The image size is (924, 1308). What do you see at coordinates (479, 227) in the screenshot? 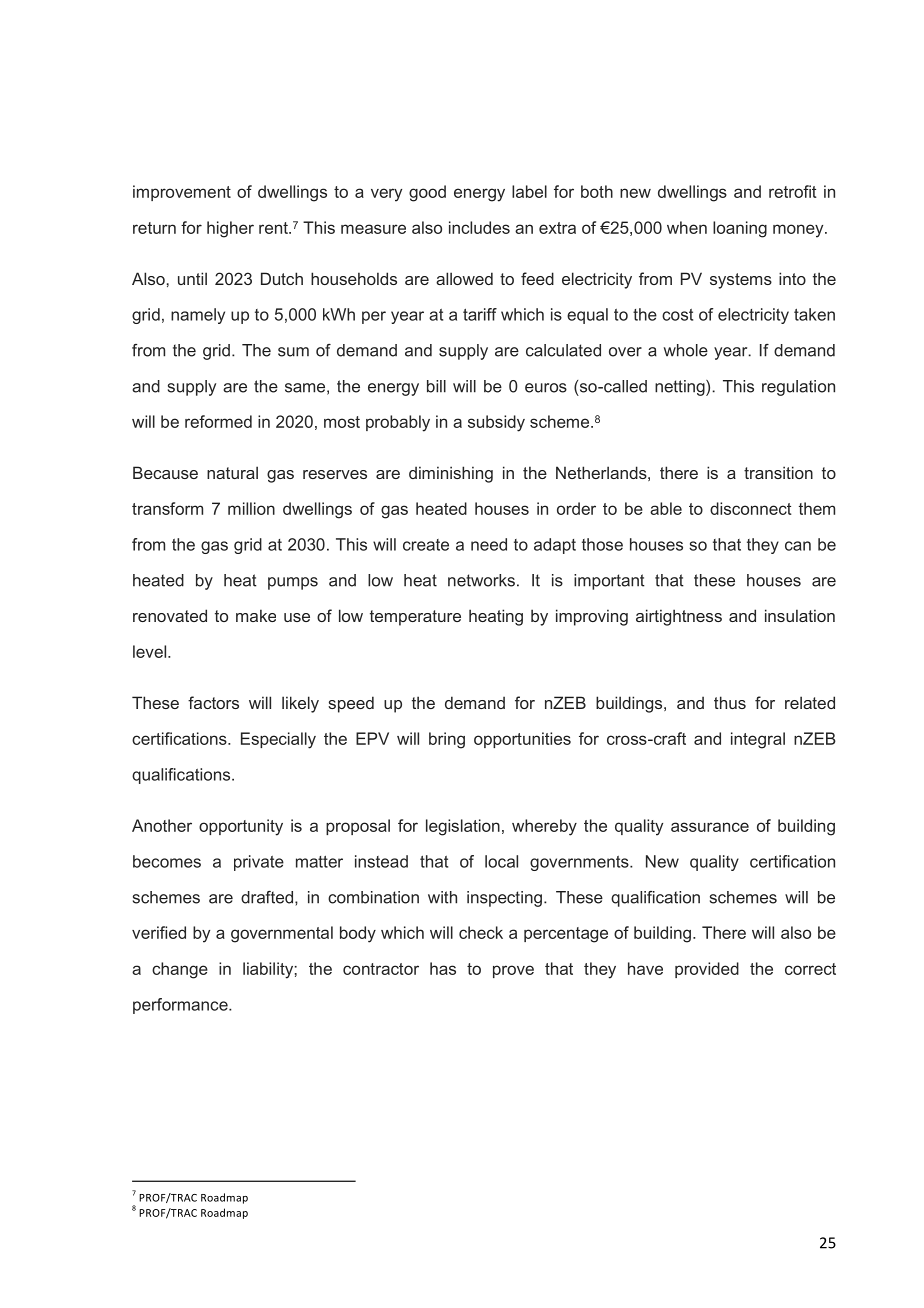
I see `includes` at bounding box center [479, 227].
